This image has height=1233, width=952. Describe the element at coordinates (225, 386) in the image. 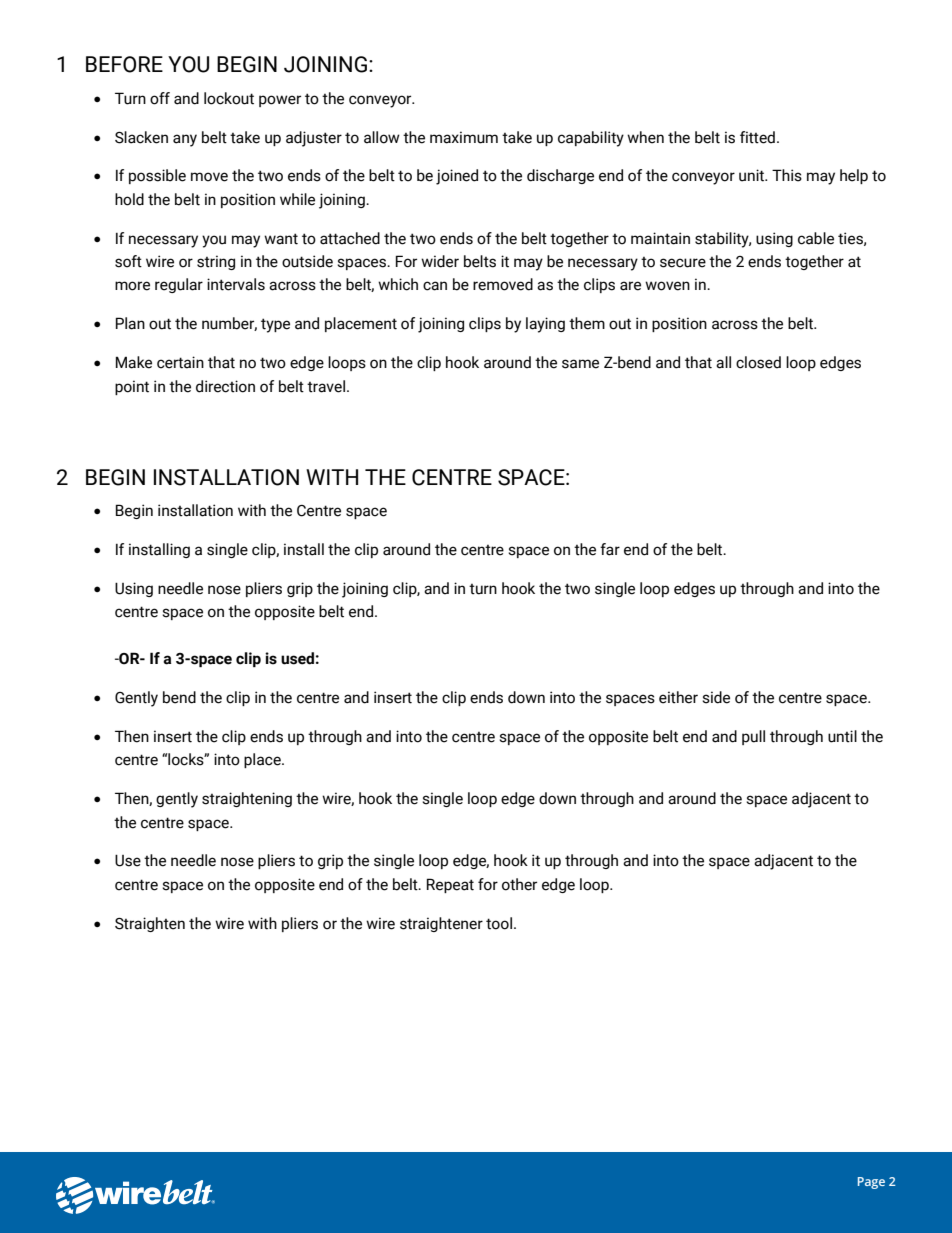

I see `direction` at that location.
